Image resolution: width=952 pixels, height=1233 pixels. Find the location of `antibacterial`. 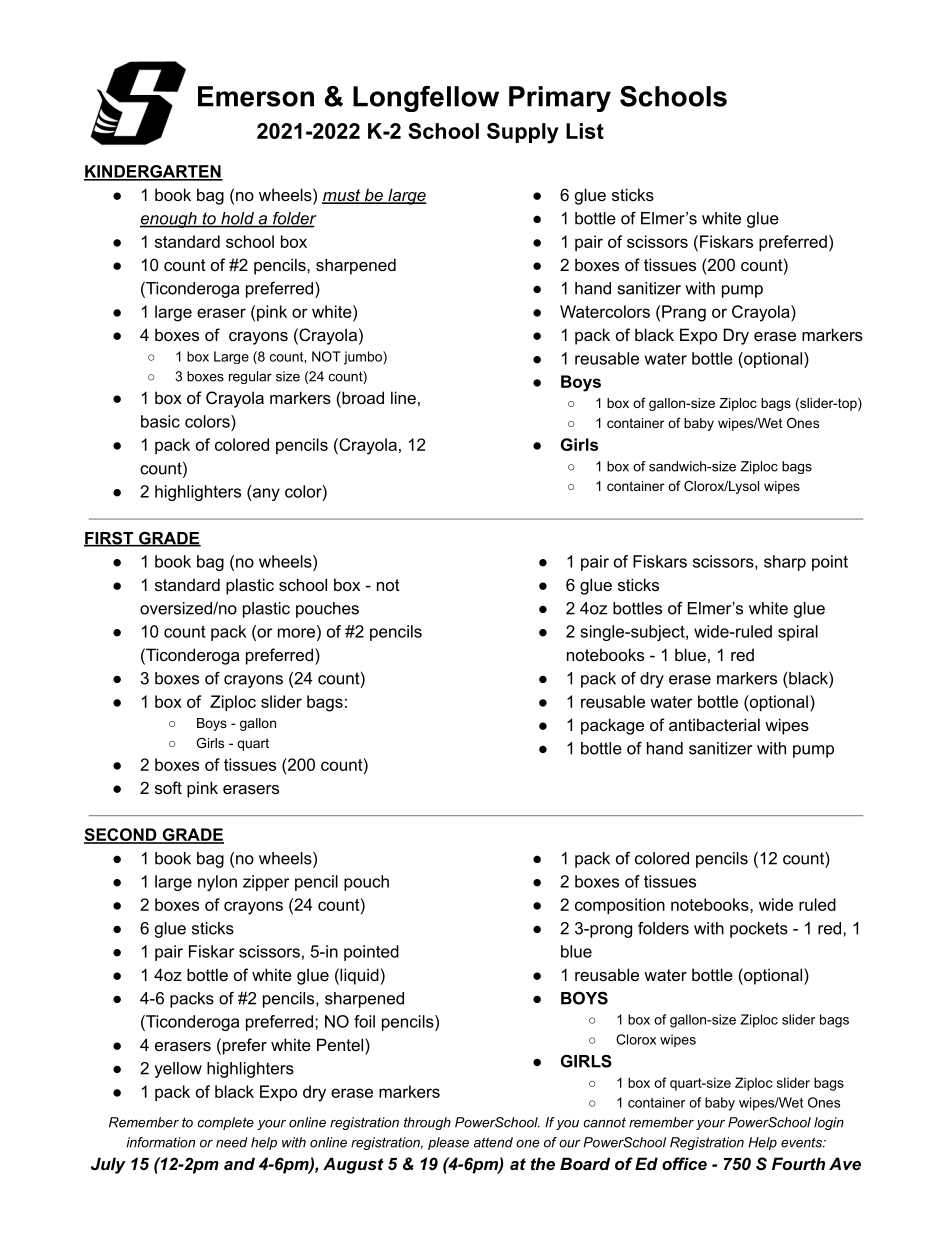

antibacterial is located at coordinates (714, 724).
